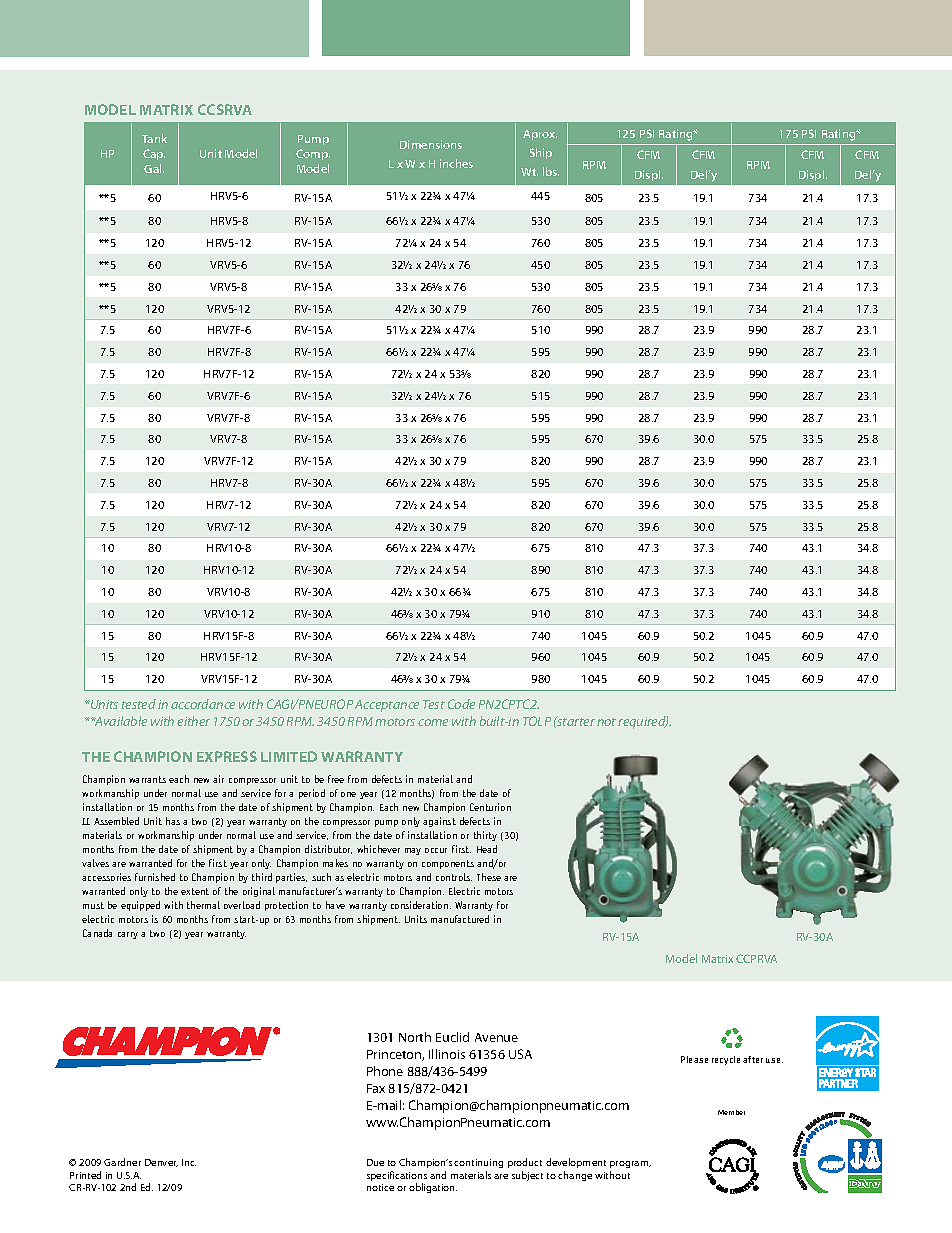 This screenshot has width=952, height=1233. Describe the element at coordinates (387, 706) in the screenshot. I see `Acceptance` at that location.
